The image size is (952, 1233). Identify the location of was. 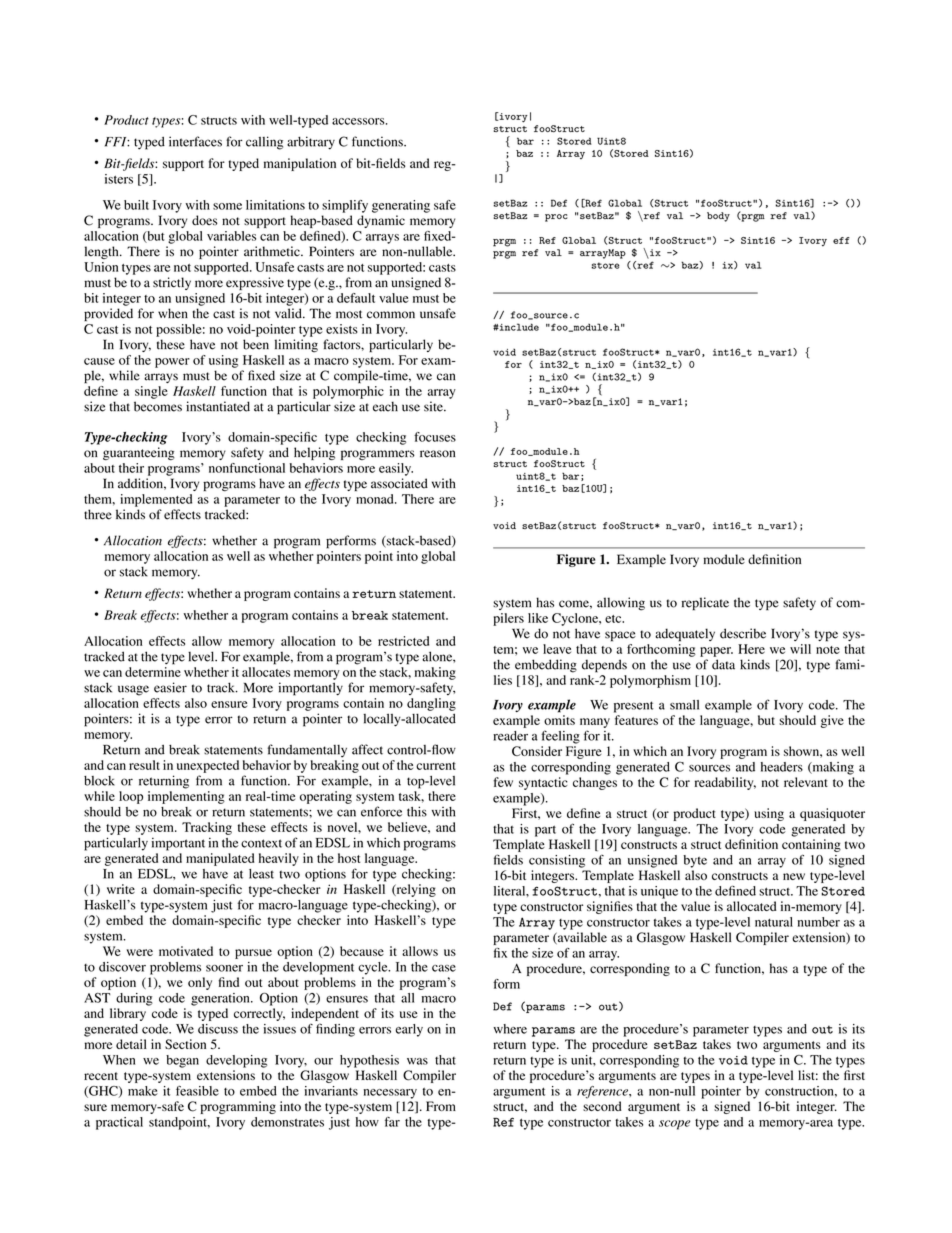
(417, 1061).
